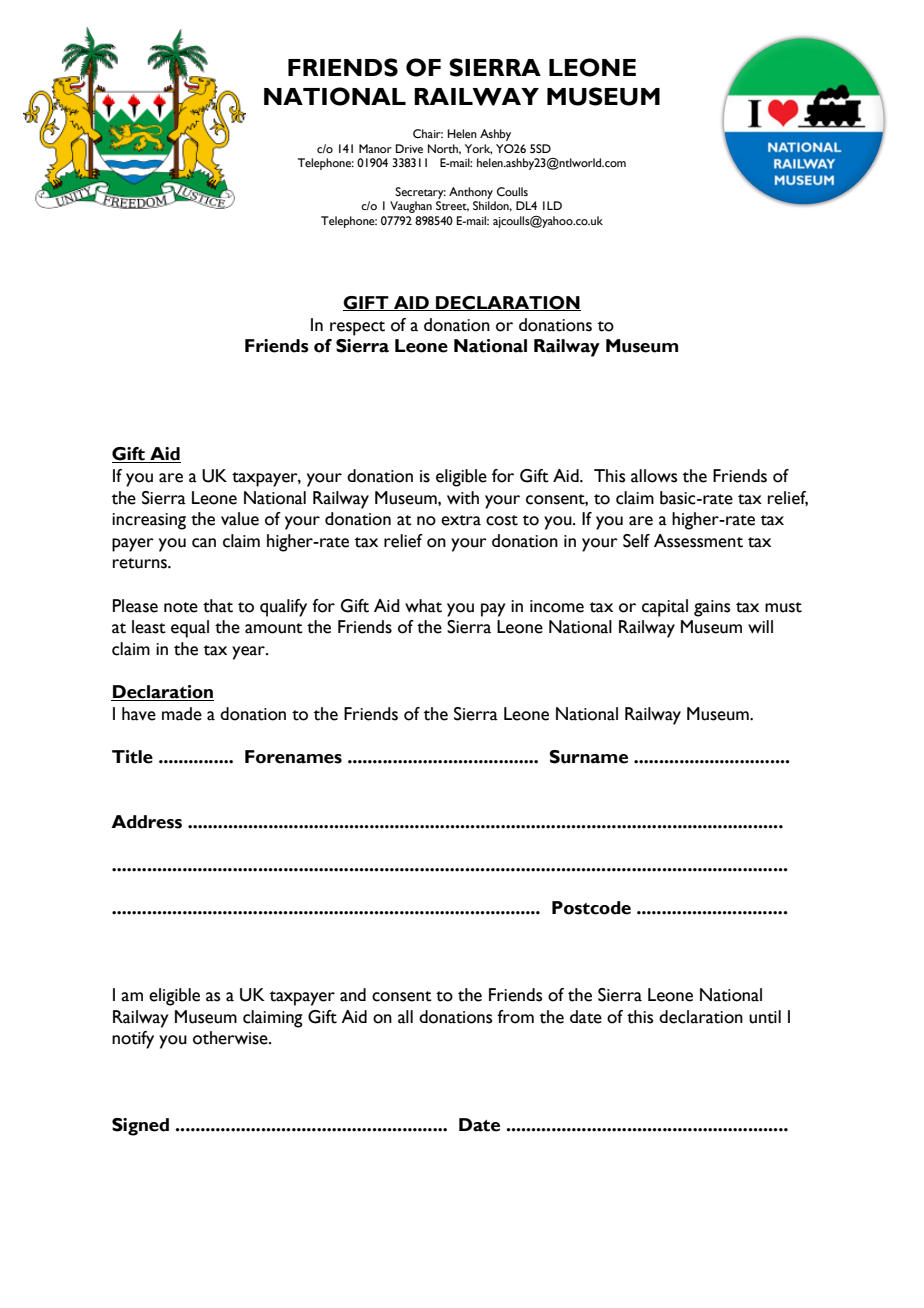  What do you see at coordinates (478, 149) in the page?
I see `York` at bounding box center [478, 149].
